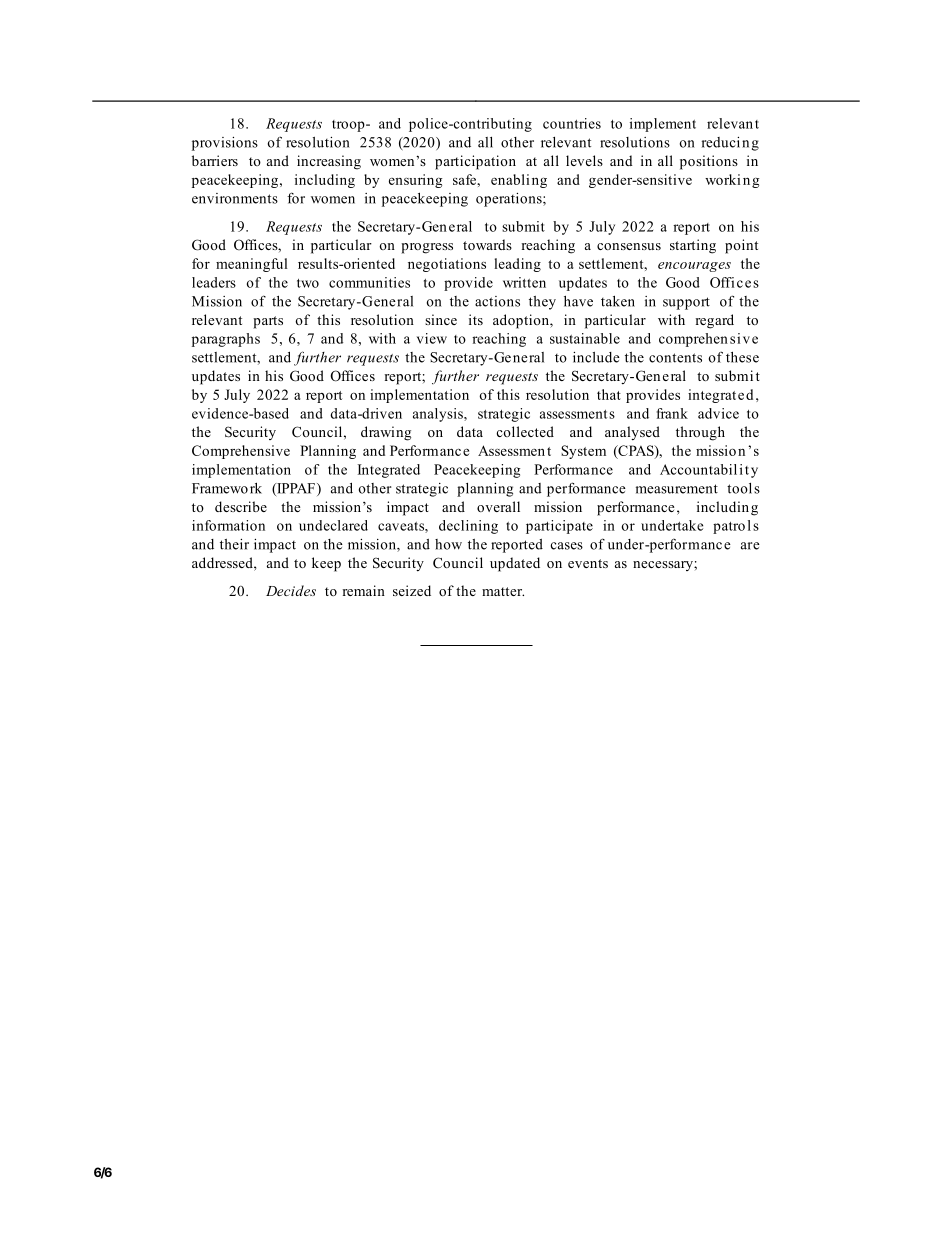 This page has width=952, height=1233. Describe the element at coordinates (252, 265) in the page. I see `meaningful` at that location.
